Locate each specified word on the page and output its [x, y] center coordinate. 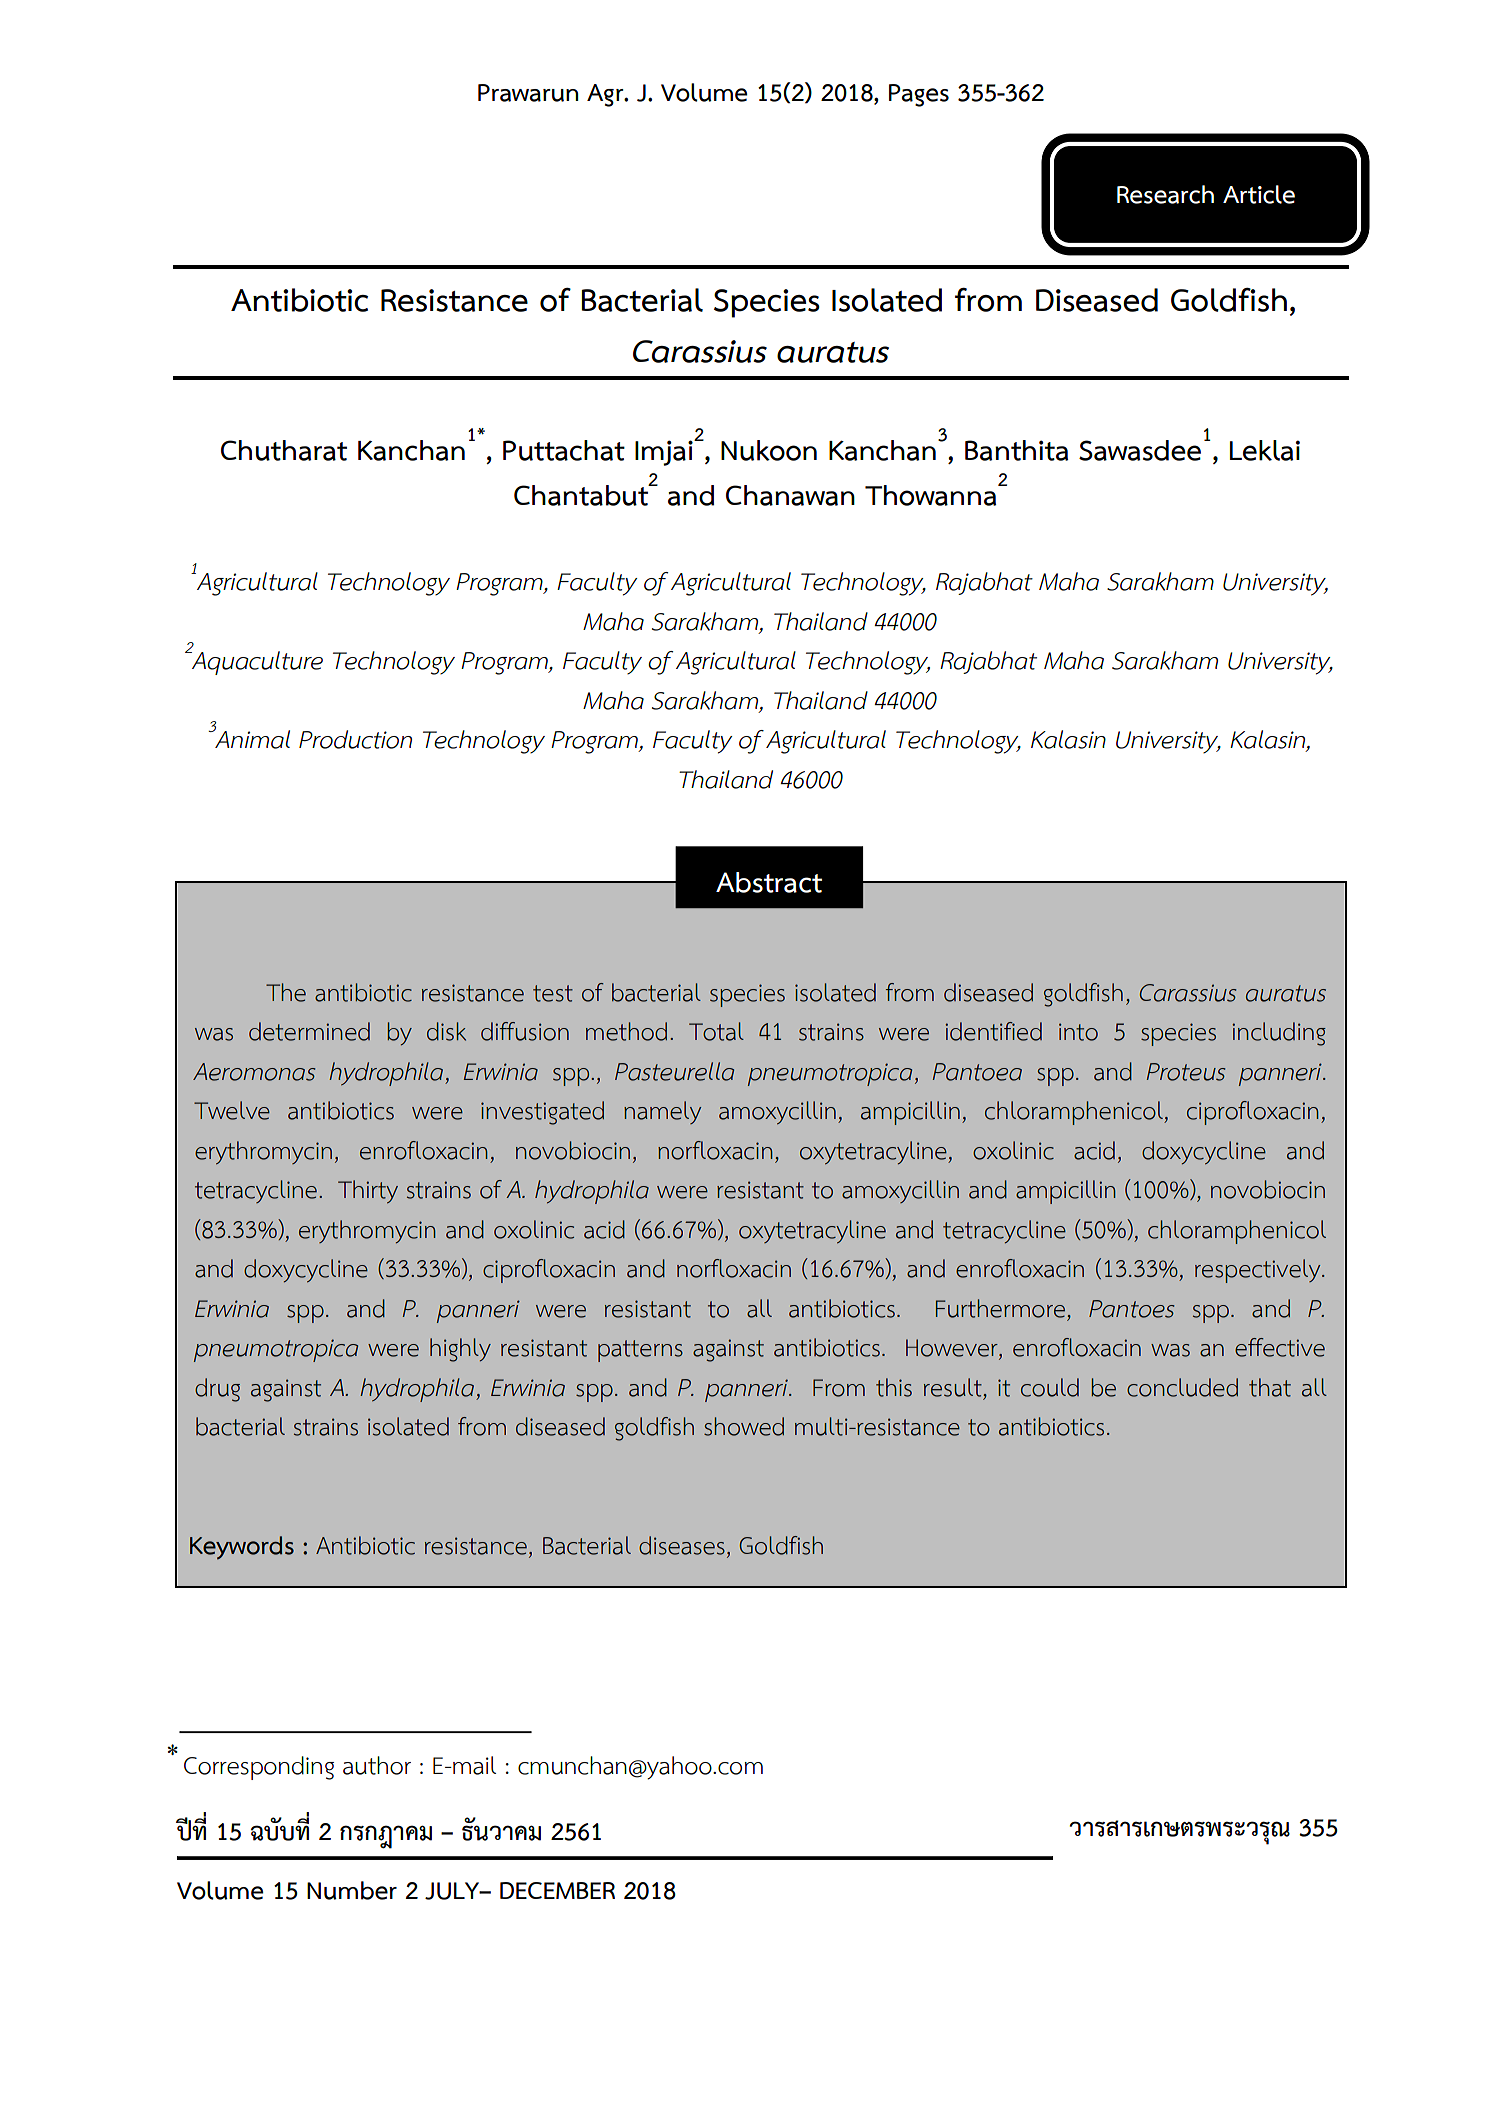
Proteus [1186, 1072]
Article [1259, 194]
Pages [919, 95]
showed [744, 1426]
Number [352, 1890]
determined [309, 1031]
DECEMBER [557, 1890]
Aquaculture [256, 663]
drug [217, 1390]
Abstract [769, 882]
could [1050, 1387]
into [1078, 1032]
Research [1165, 194]
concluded [1182, 1387]
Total [716, 1031]
